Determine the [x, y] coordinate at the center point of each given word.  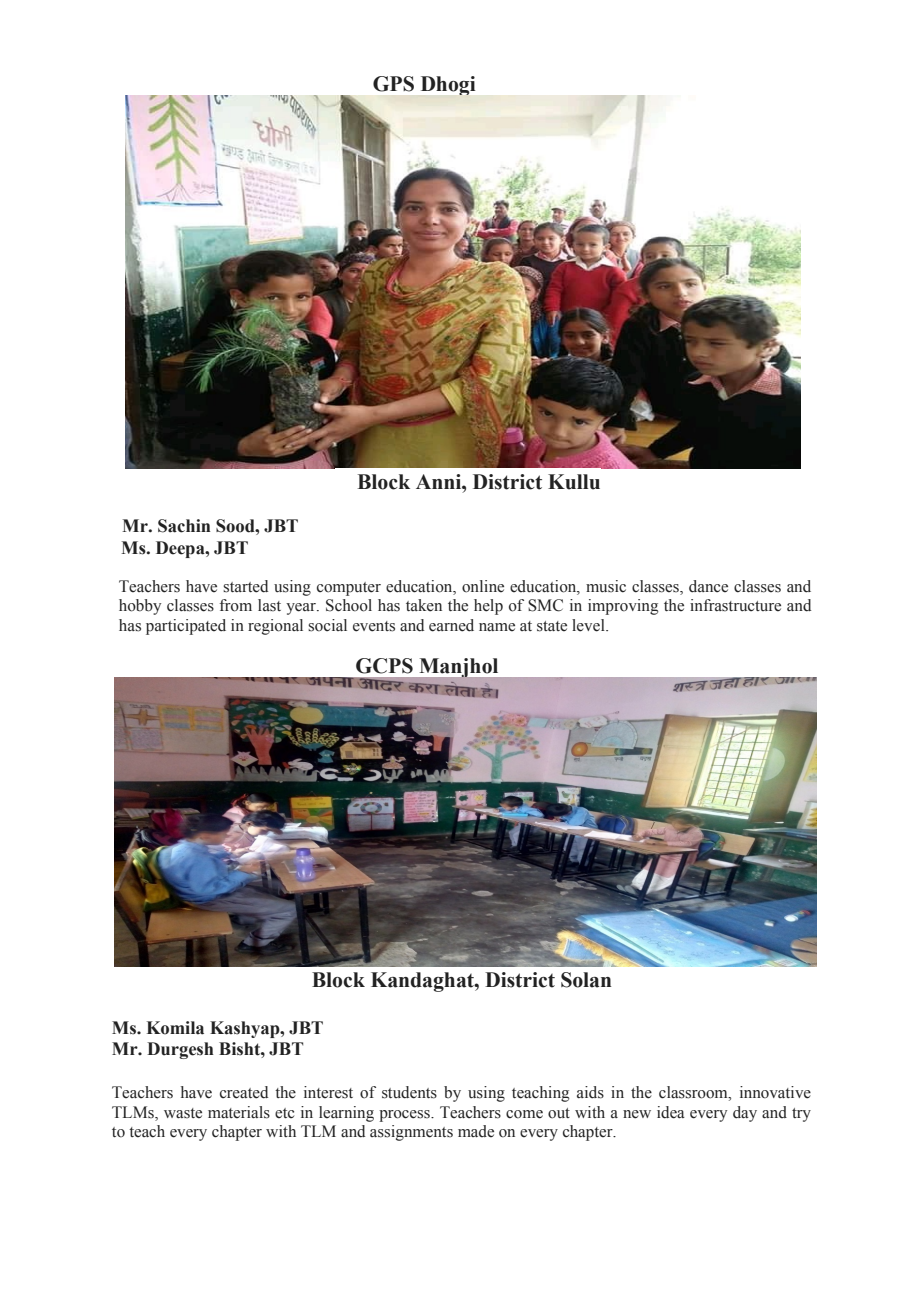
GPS [393, 84]
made [476, 1131]
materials [239, 1112]
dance [708, 586]
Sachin [184, 526]
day [745, 1114]
